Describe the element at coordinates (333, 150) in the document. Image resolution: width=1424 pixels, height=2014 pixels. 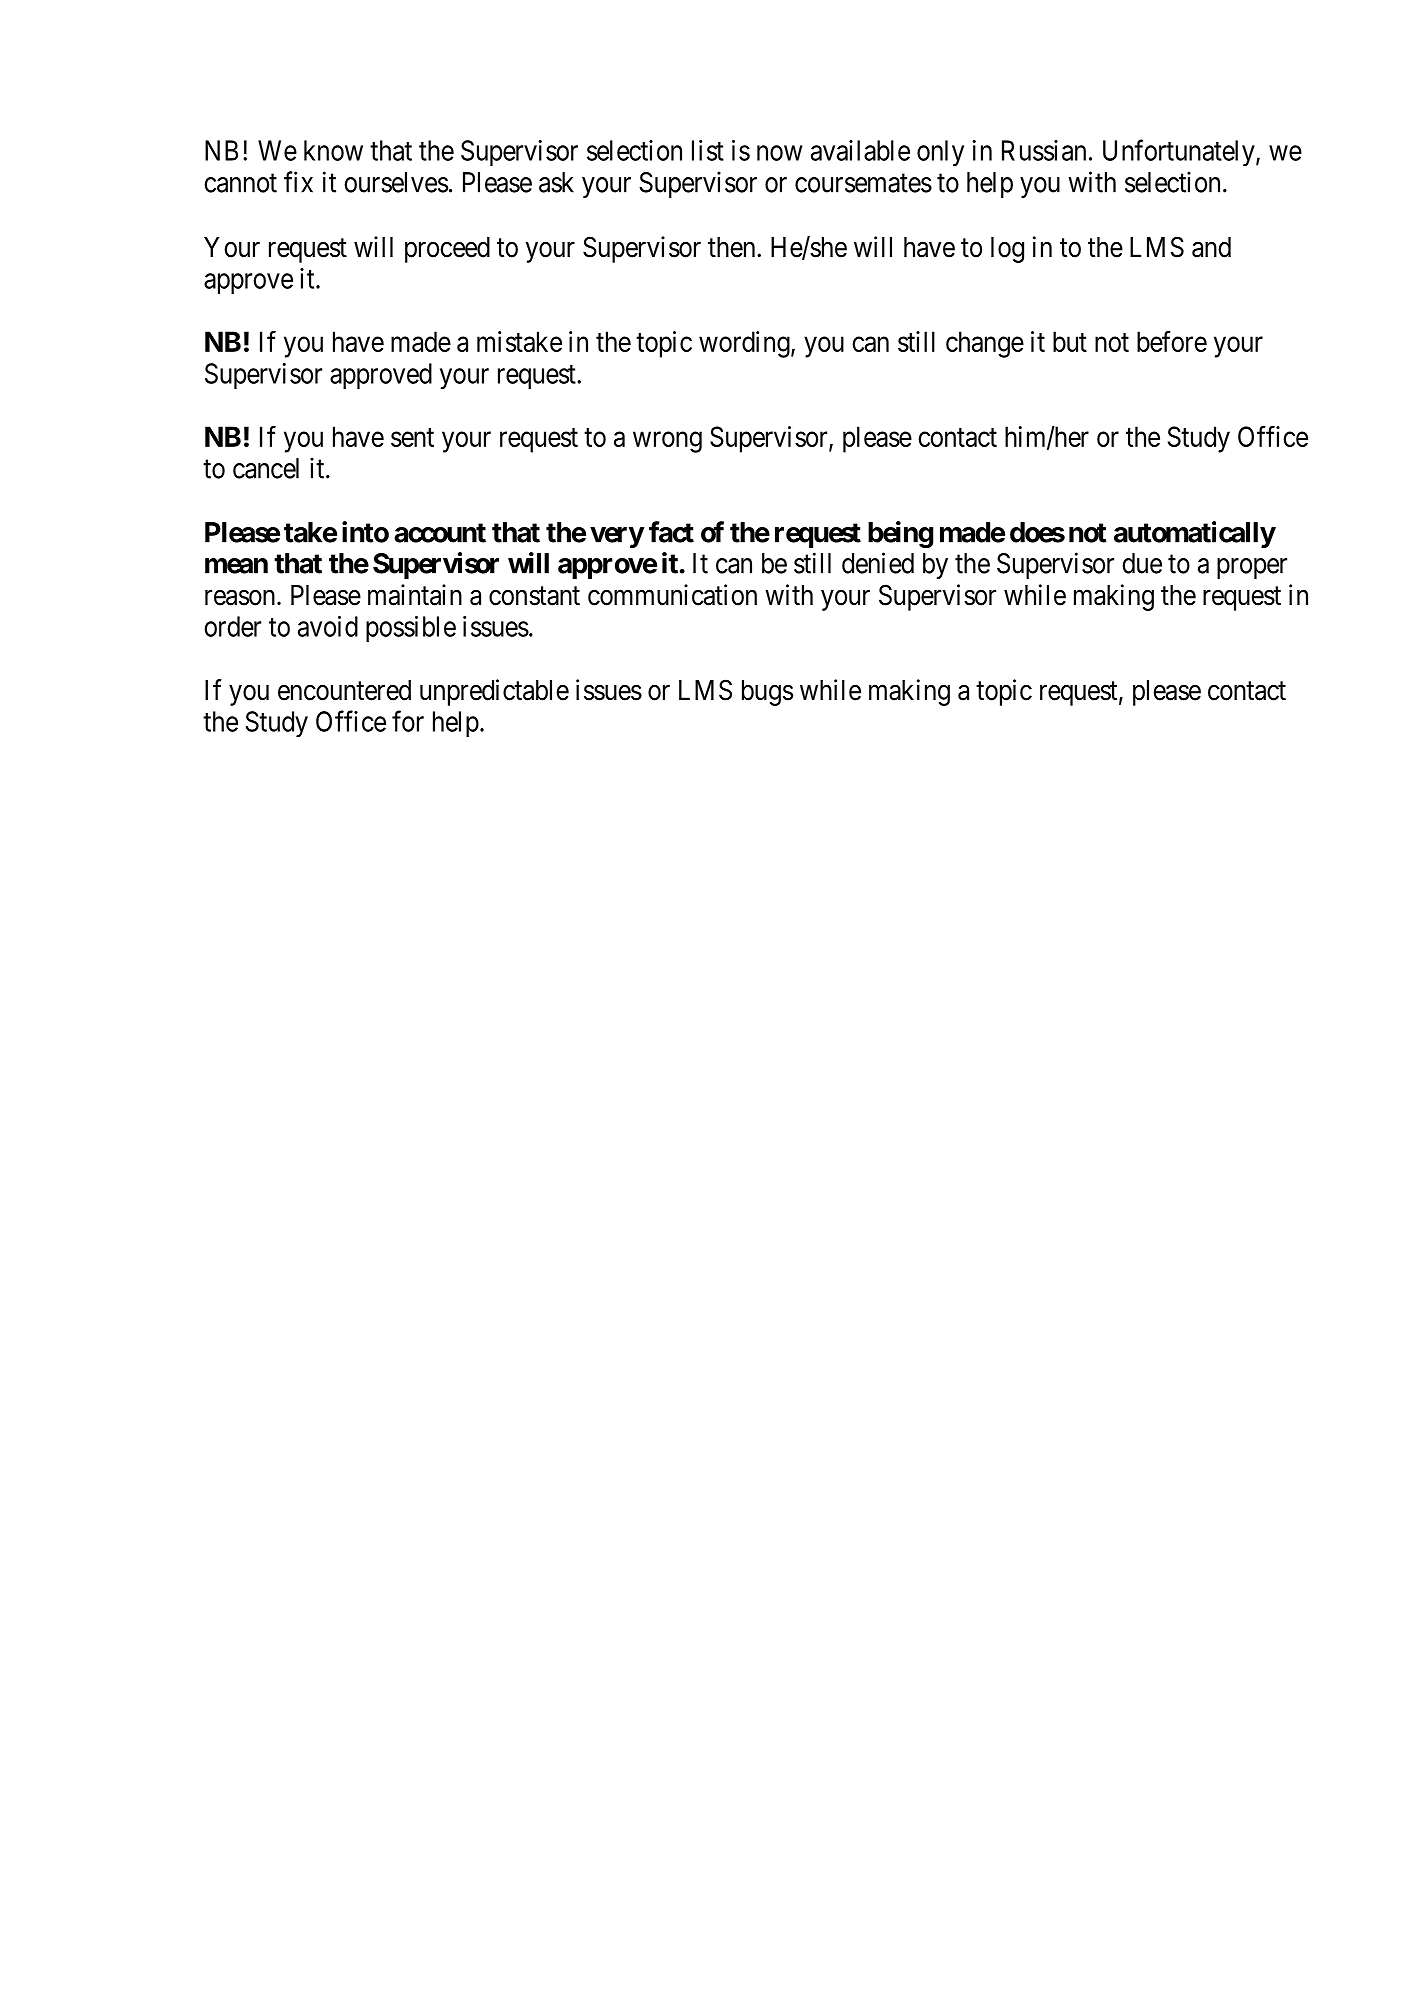
I see `know` at that location.
